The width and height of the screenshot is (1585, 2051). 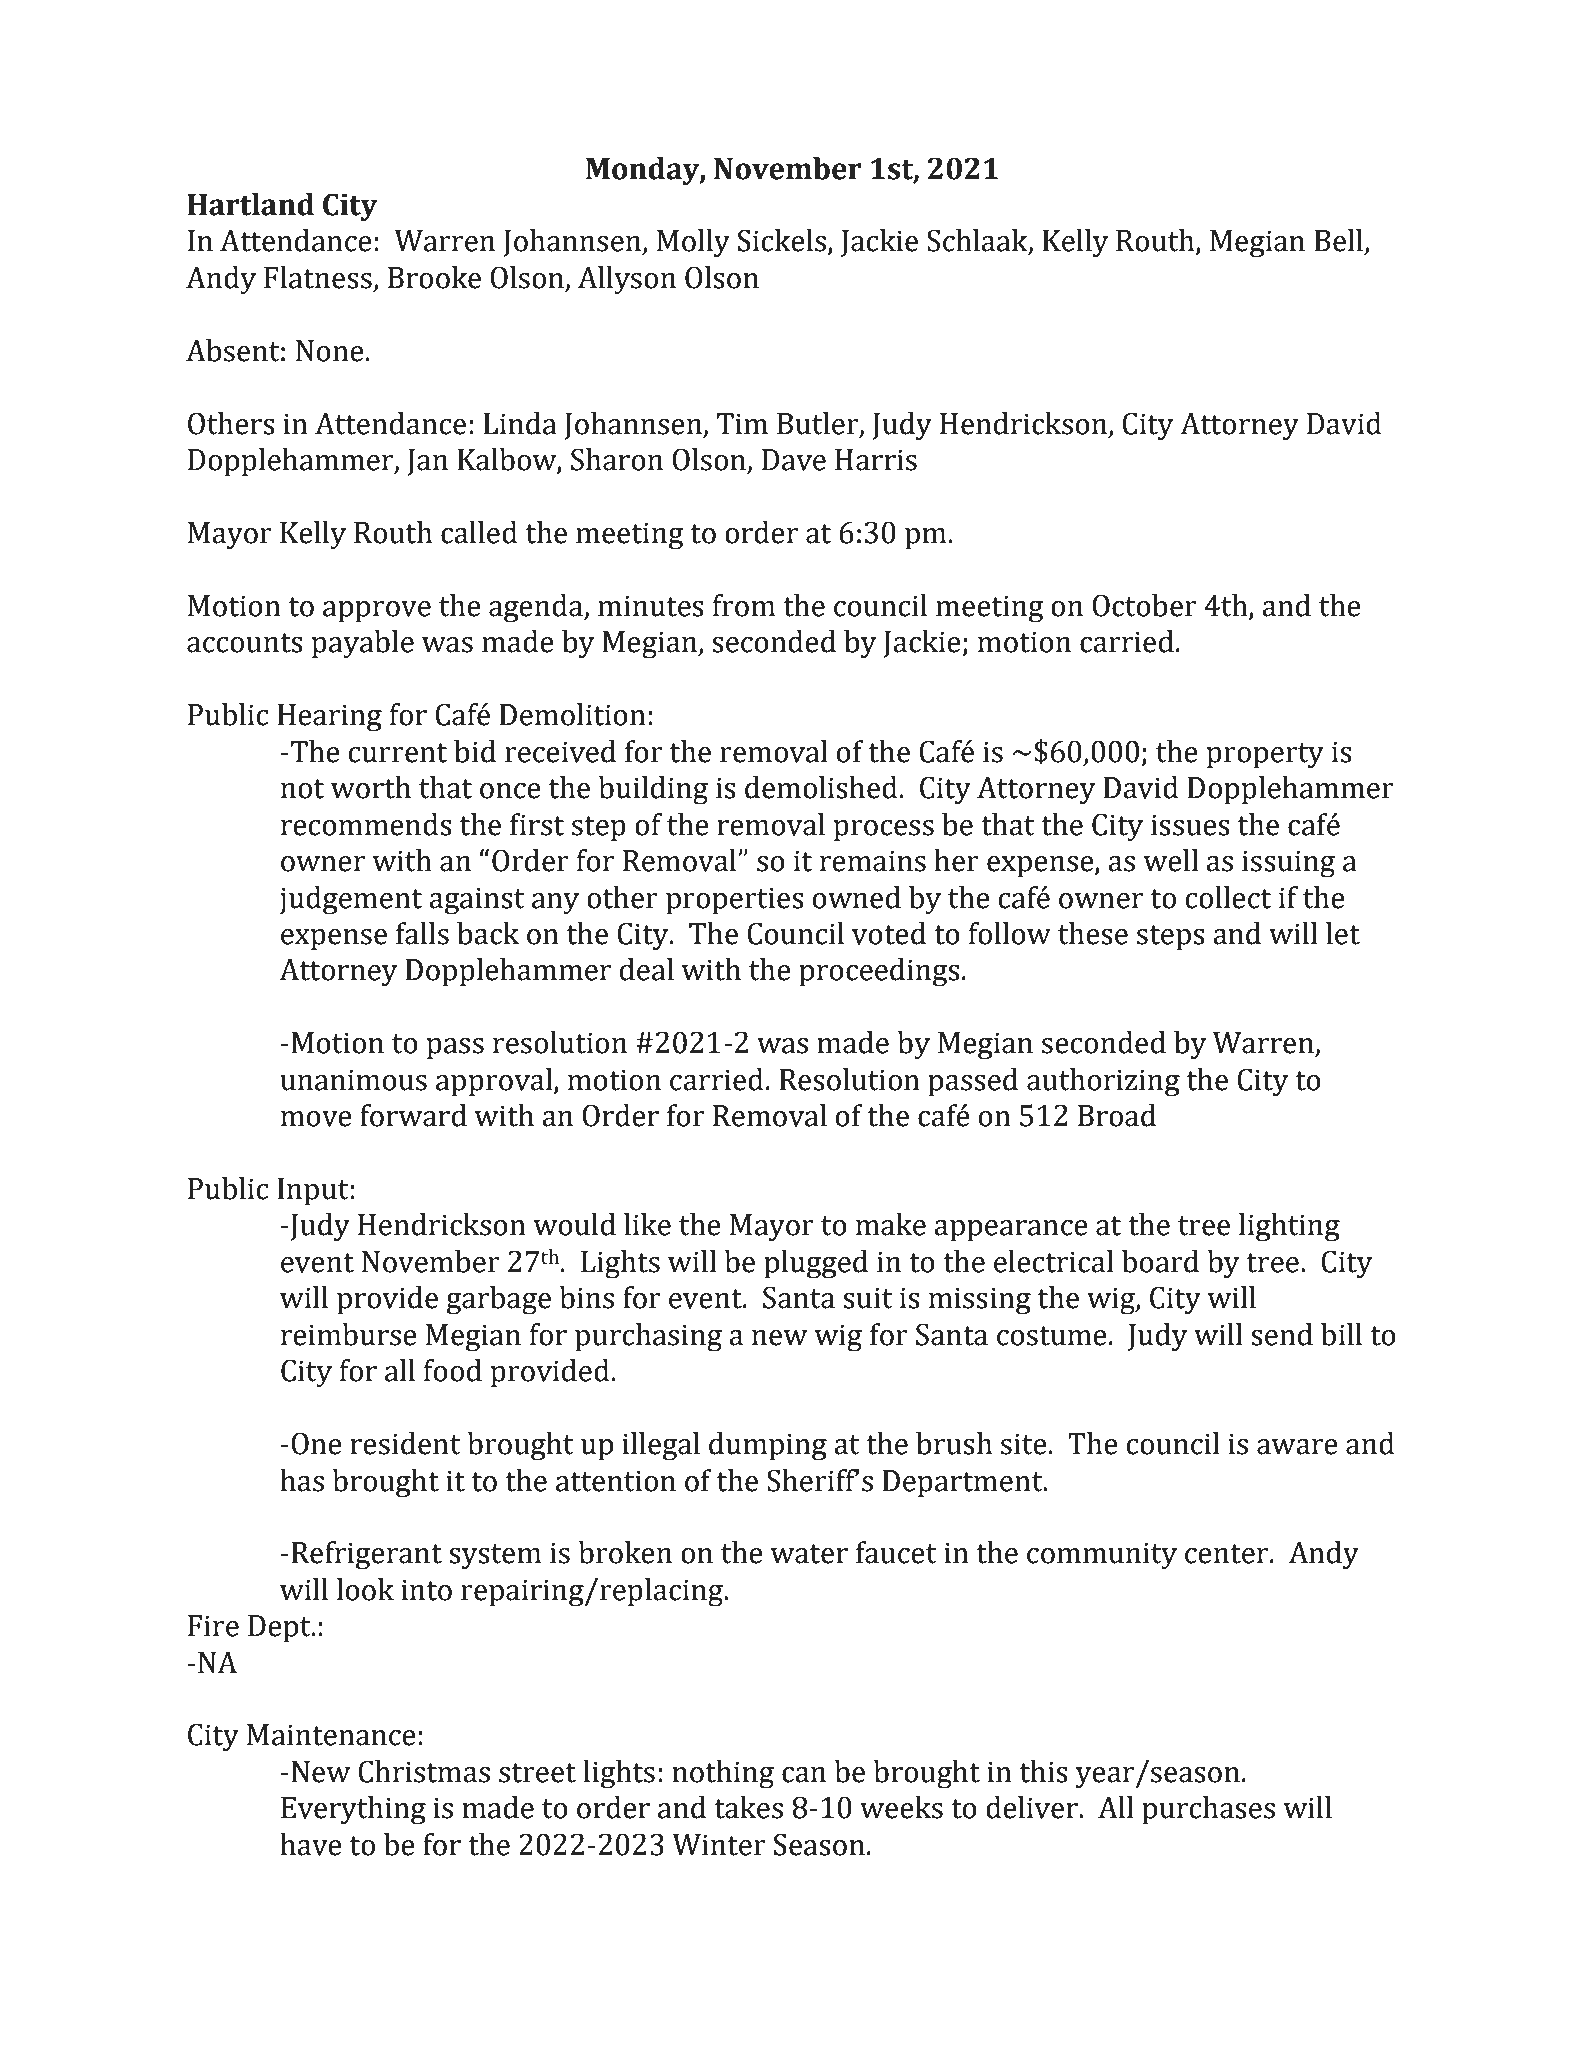 What do you see at coordinates (768, 1446) in the screenshot?
I see `dumping` at bounding box center [768, 1446].
